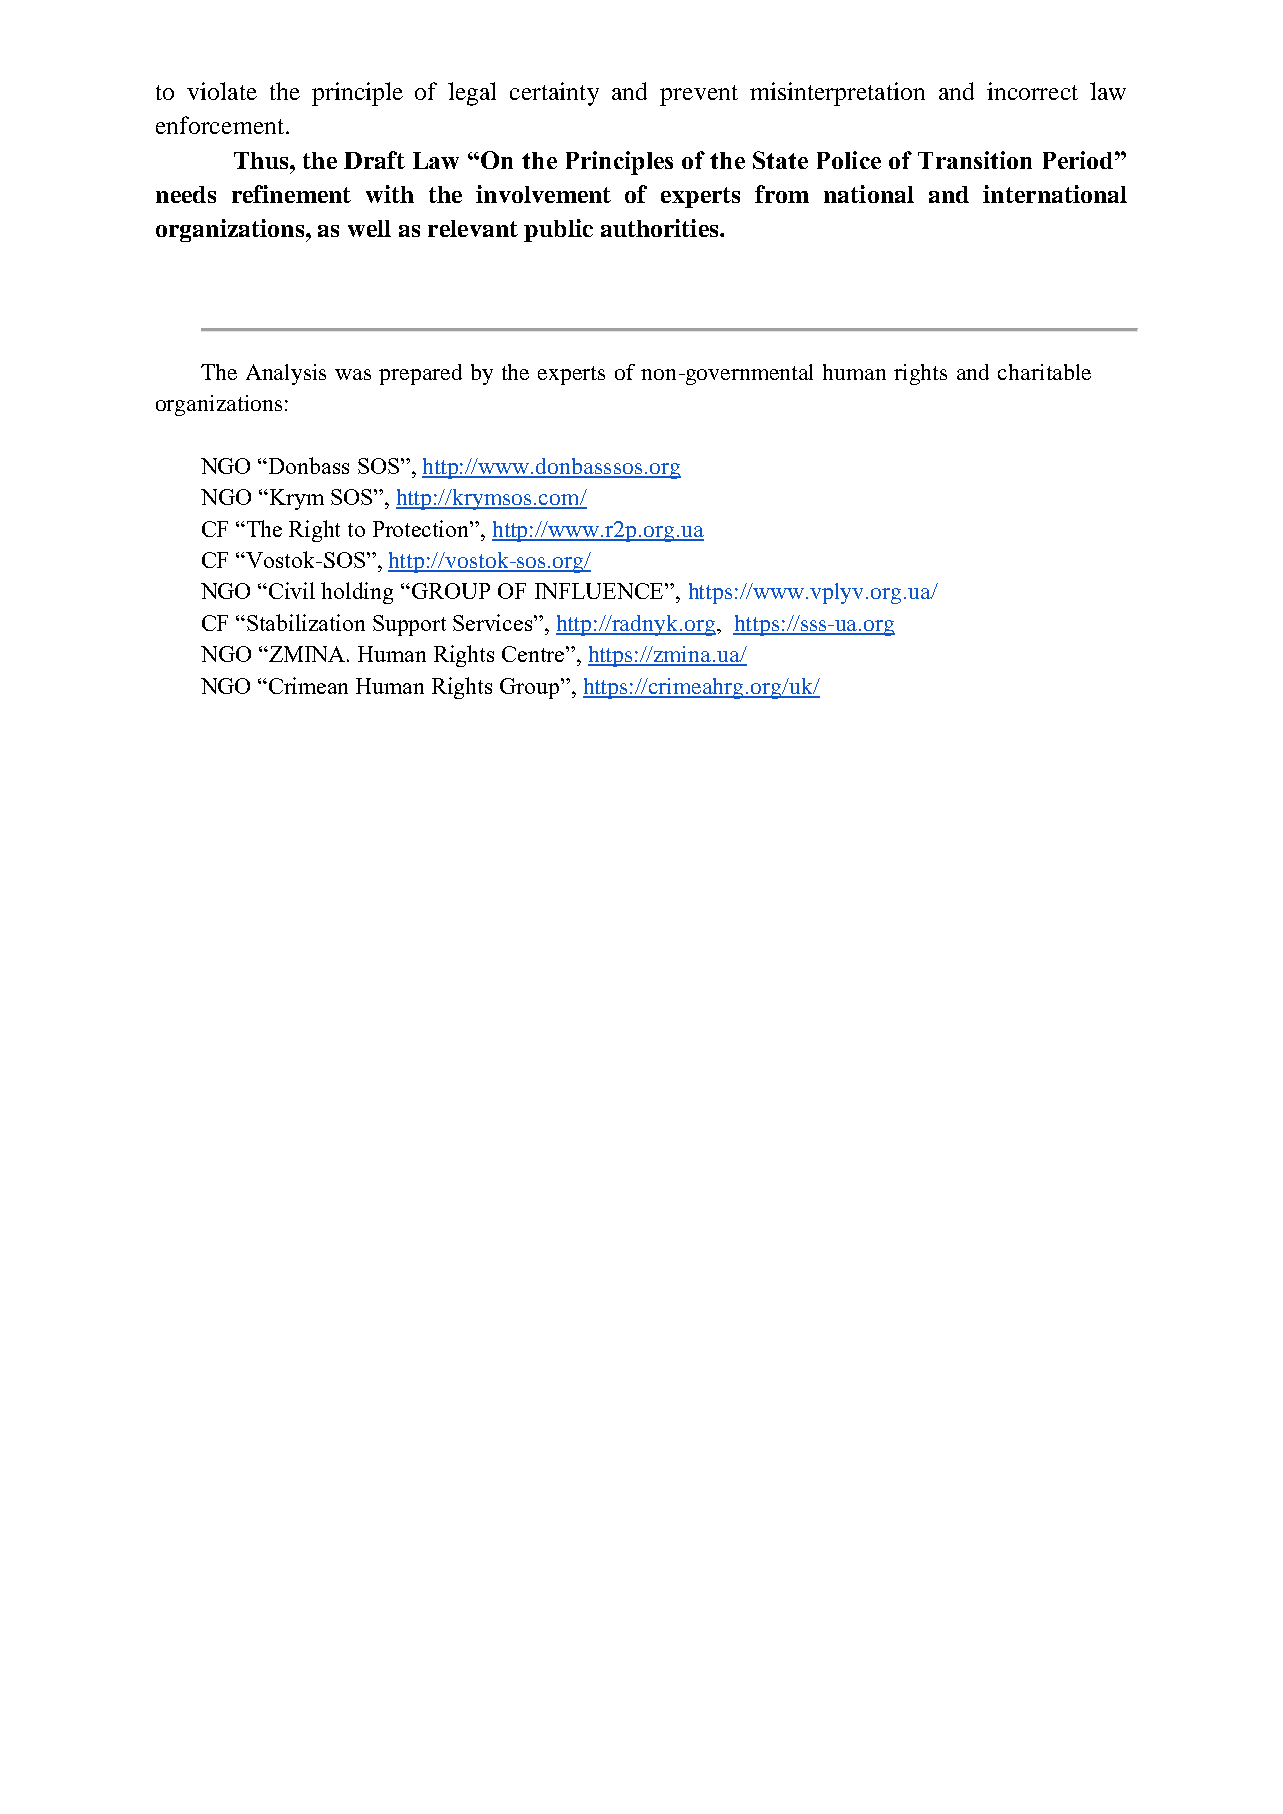 Image resolution: width=1283 pixels, height=1814 pixels. What do you see at coordinates (554, 94) in the screenshot?
I see `certainty` at bounding box center [554, 94].
